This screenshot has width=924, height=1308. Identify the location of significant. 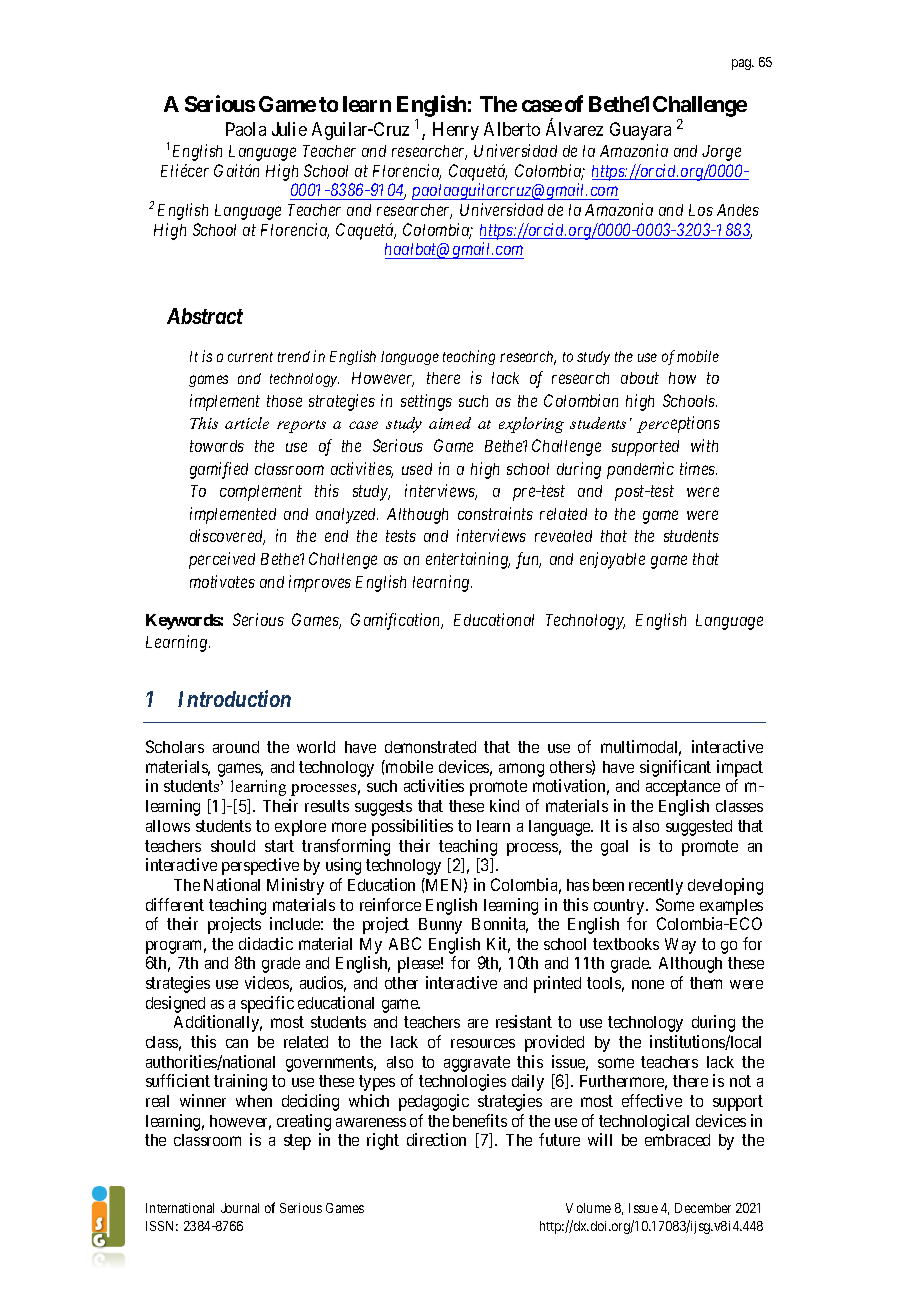
(675, 768).
